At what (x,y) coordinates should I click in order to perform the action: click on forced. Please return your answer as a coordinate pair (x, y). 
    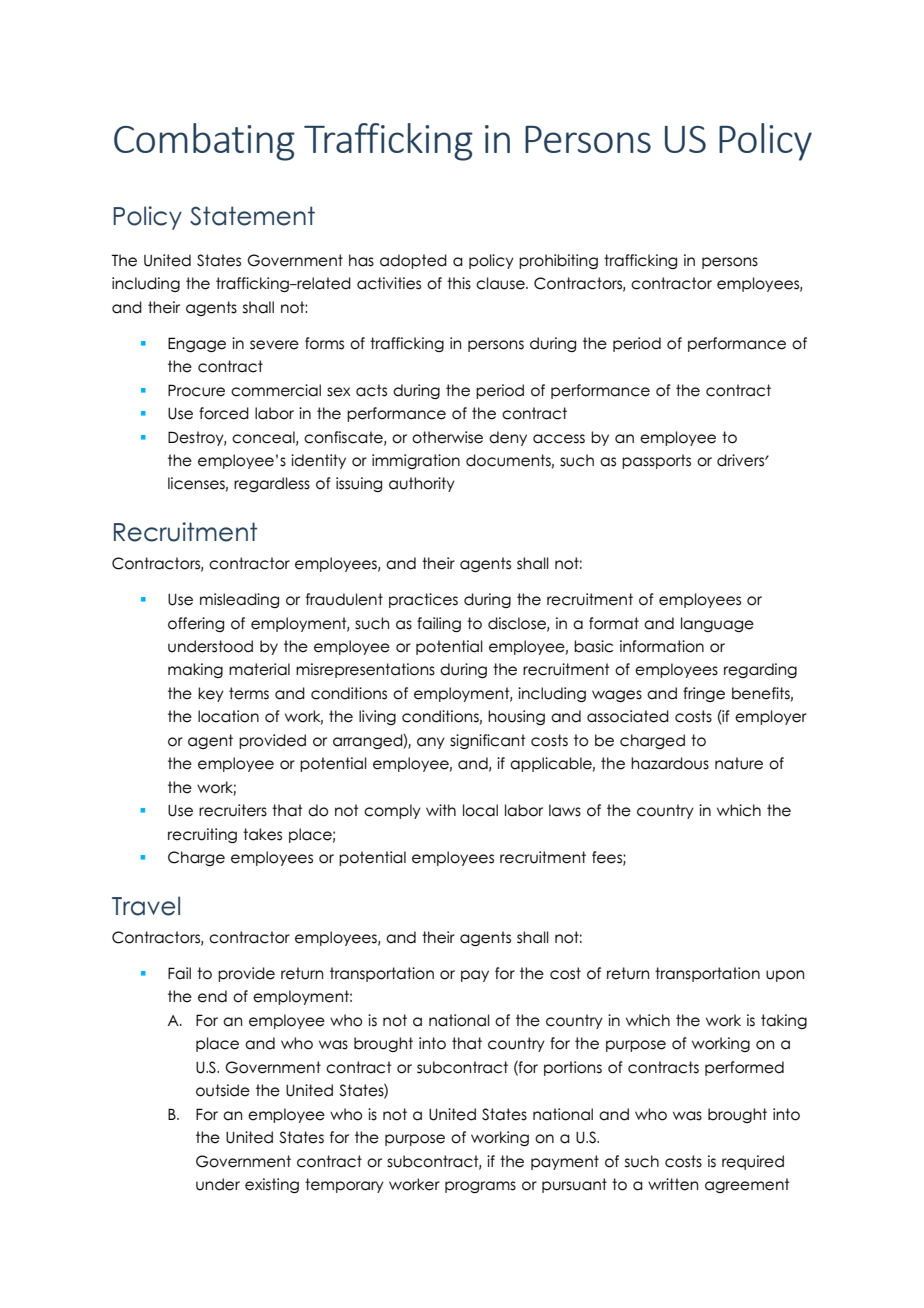
    Looking at the image, I should click on (224, 413).
